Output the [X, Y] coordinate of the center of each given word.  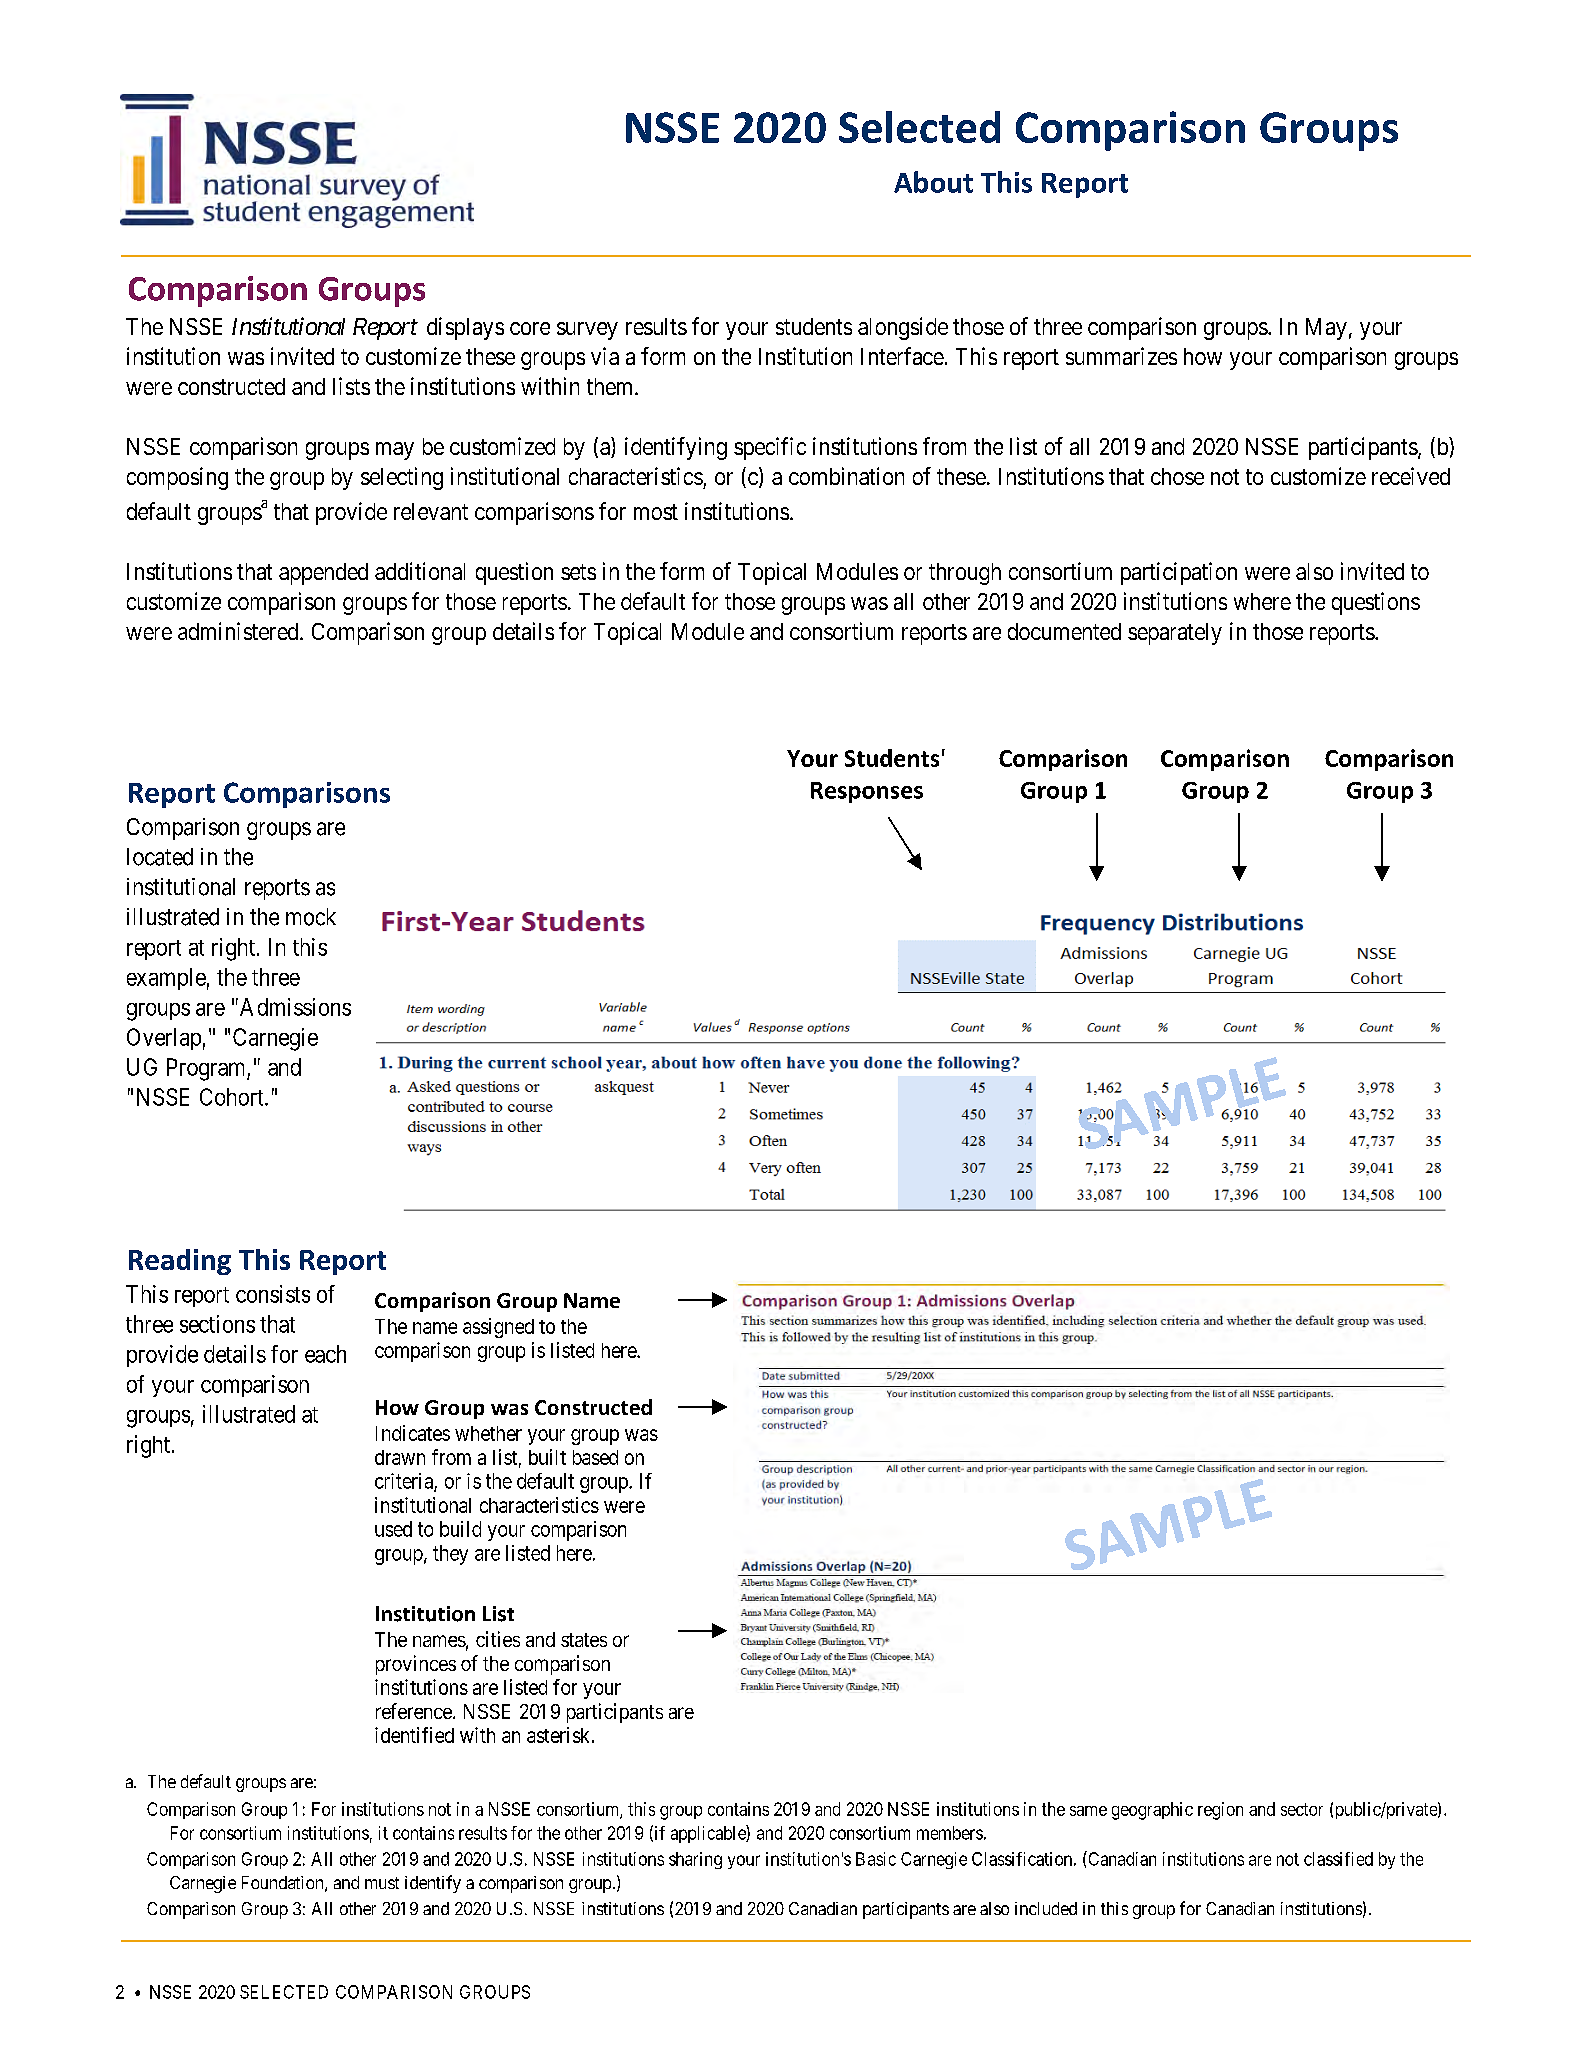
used [393, 1529]
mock [311, 917]
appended [323, 574]
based [595, 1457]
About [933, 182]
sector [1302, 1809]
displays [465, 328]
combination [846, 476]
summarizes [1121, 356]
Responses [867, 792]
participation [1179, 573]
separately [1175, 634]
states [584, 1640]
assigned [498, 1328]
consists [273, 1294]
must [382, 1883]
